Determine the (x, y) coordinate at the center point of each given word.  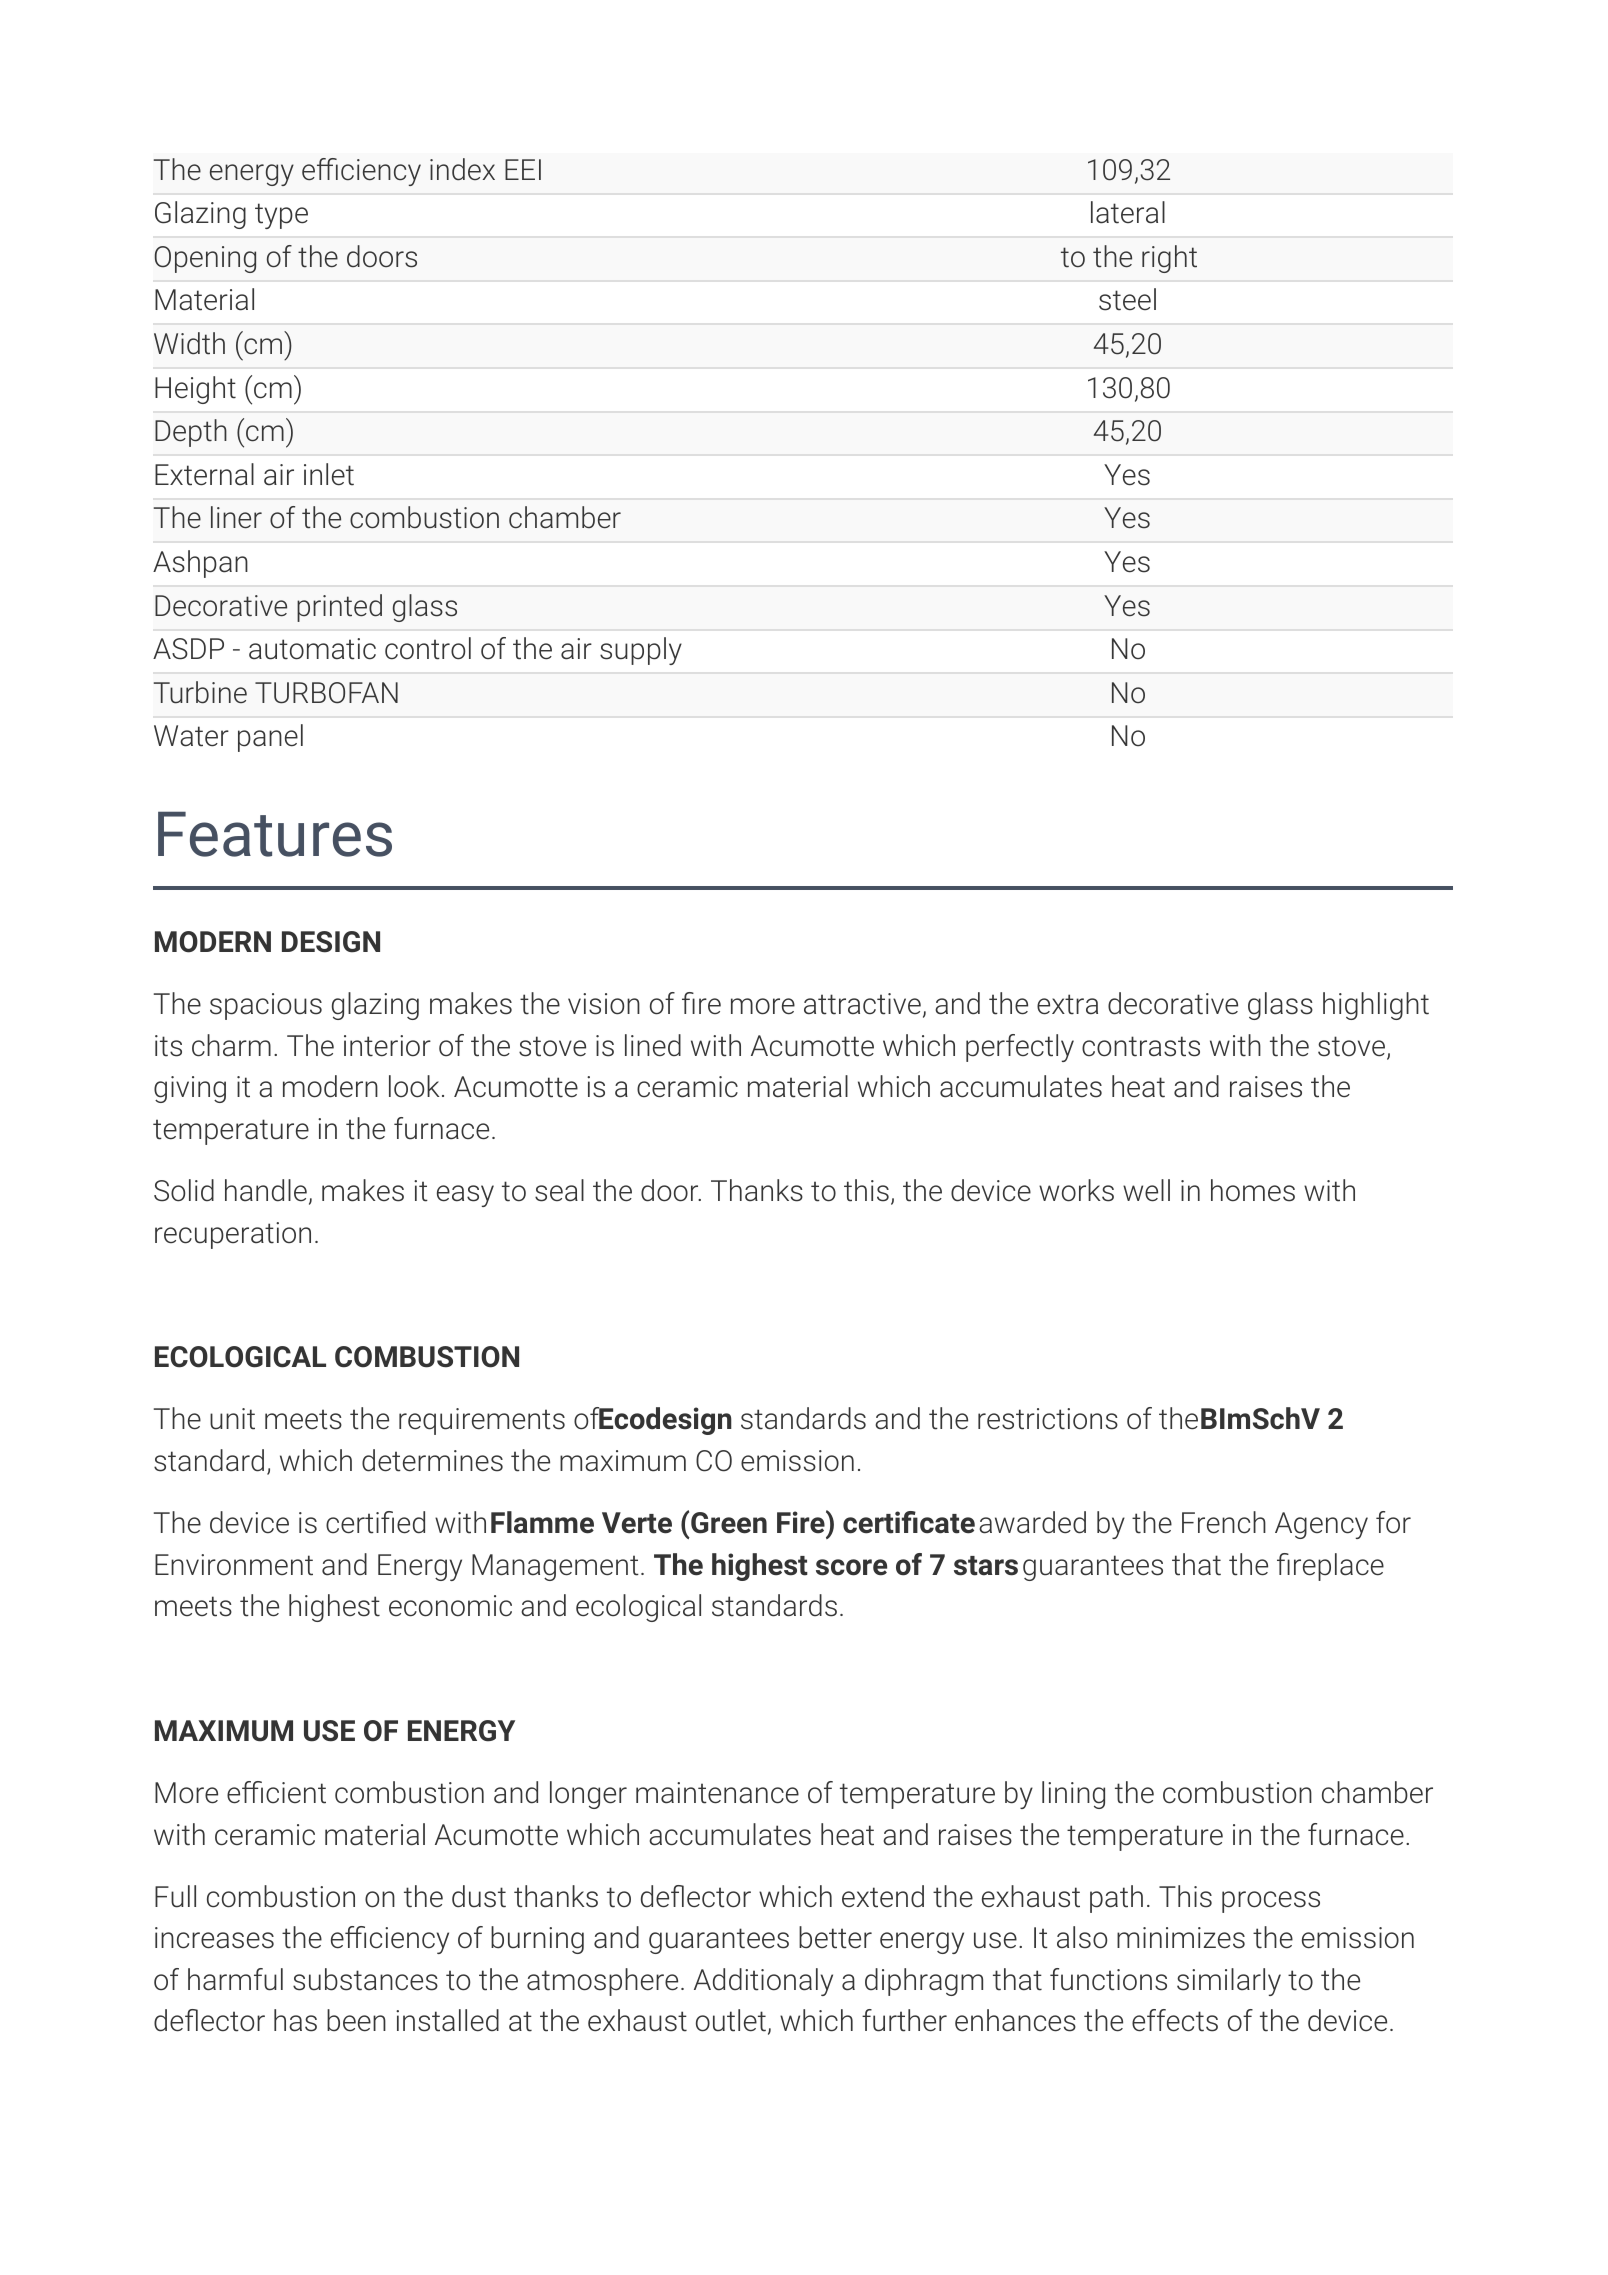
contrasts (1141, 1046)
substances (365, 1979)
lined (653, 1045)
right (1169, 259)
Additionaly (763, 1982)
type (281, 216)
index (462, 169)
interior (387, 1046)
